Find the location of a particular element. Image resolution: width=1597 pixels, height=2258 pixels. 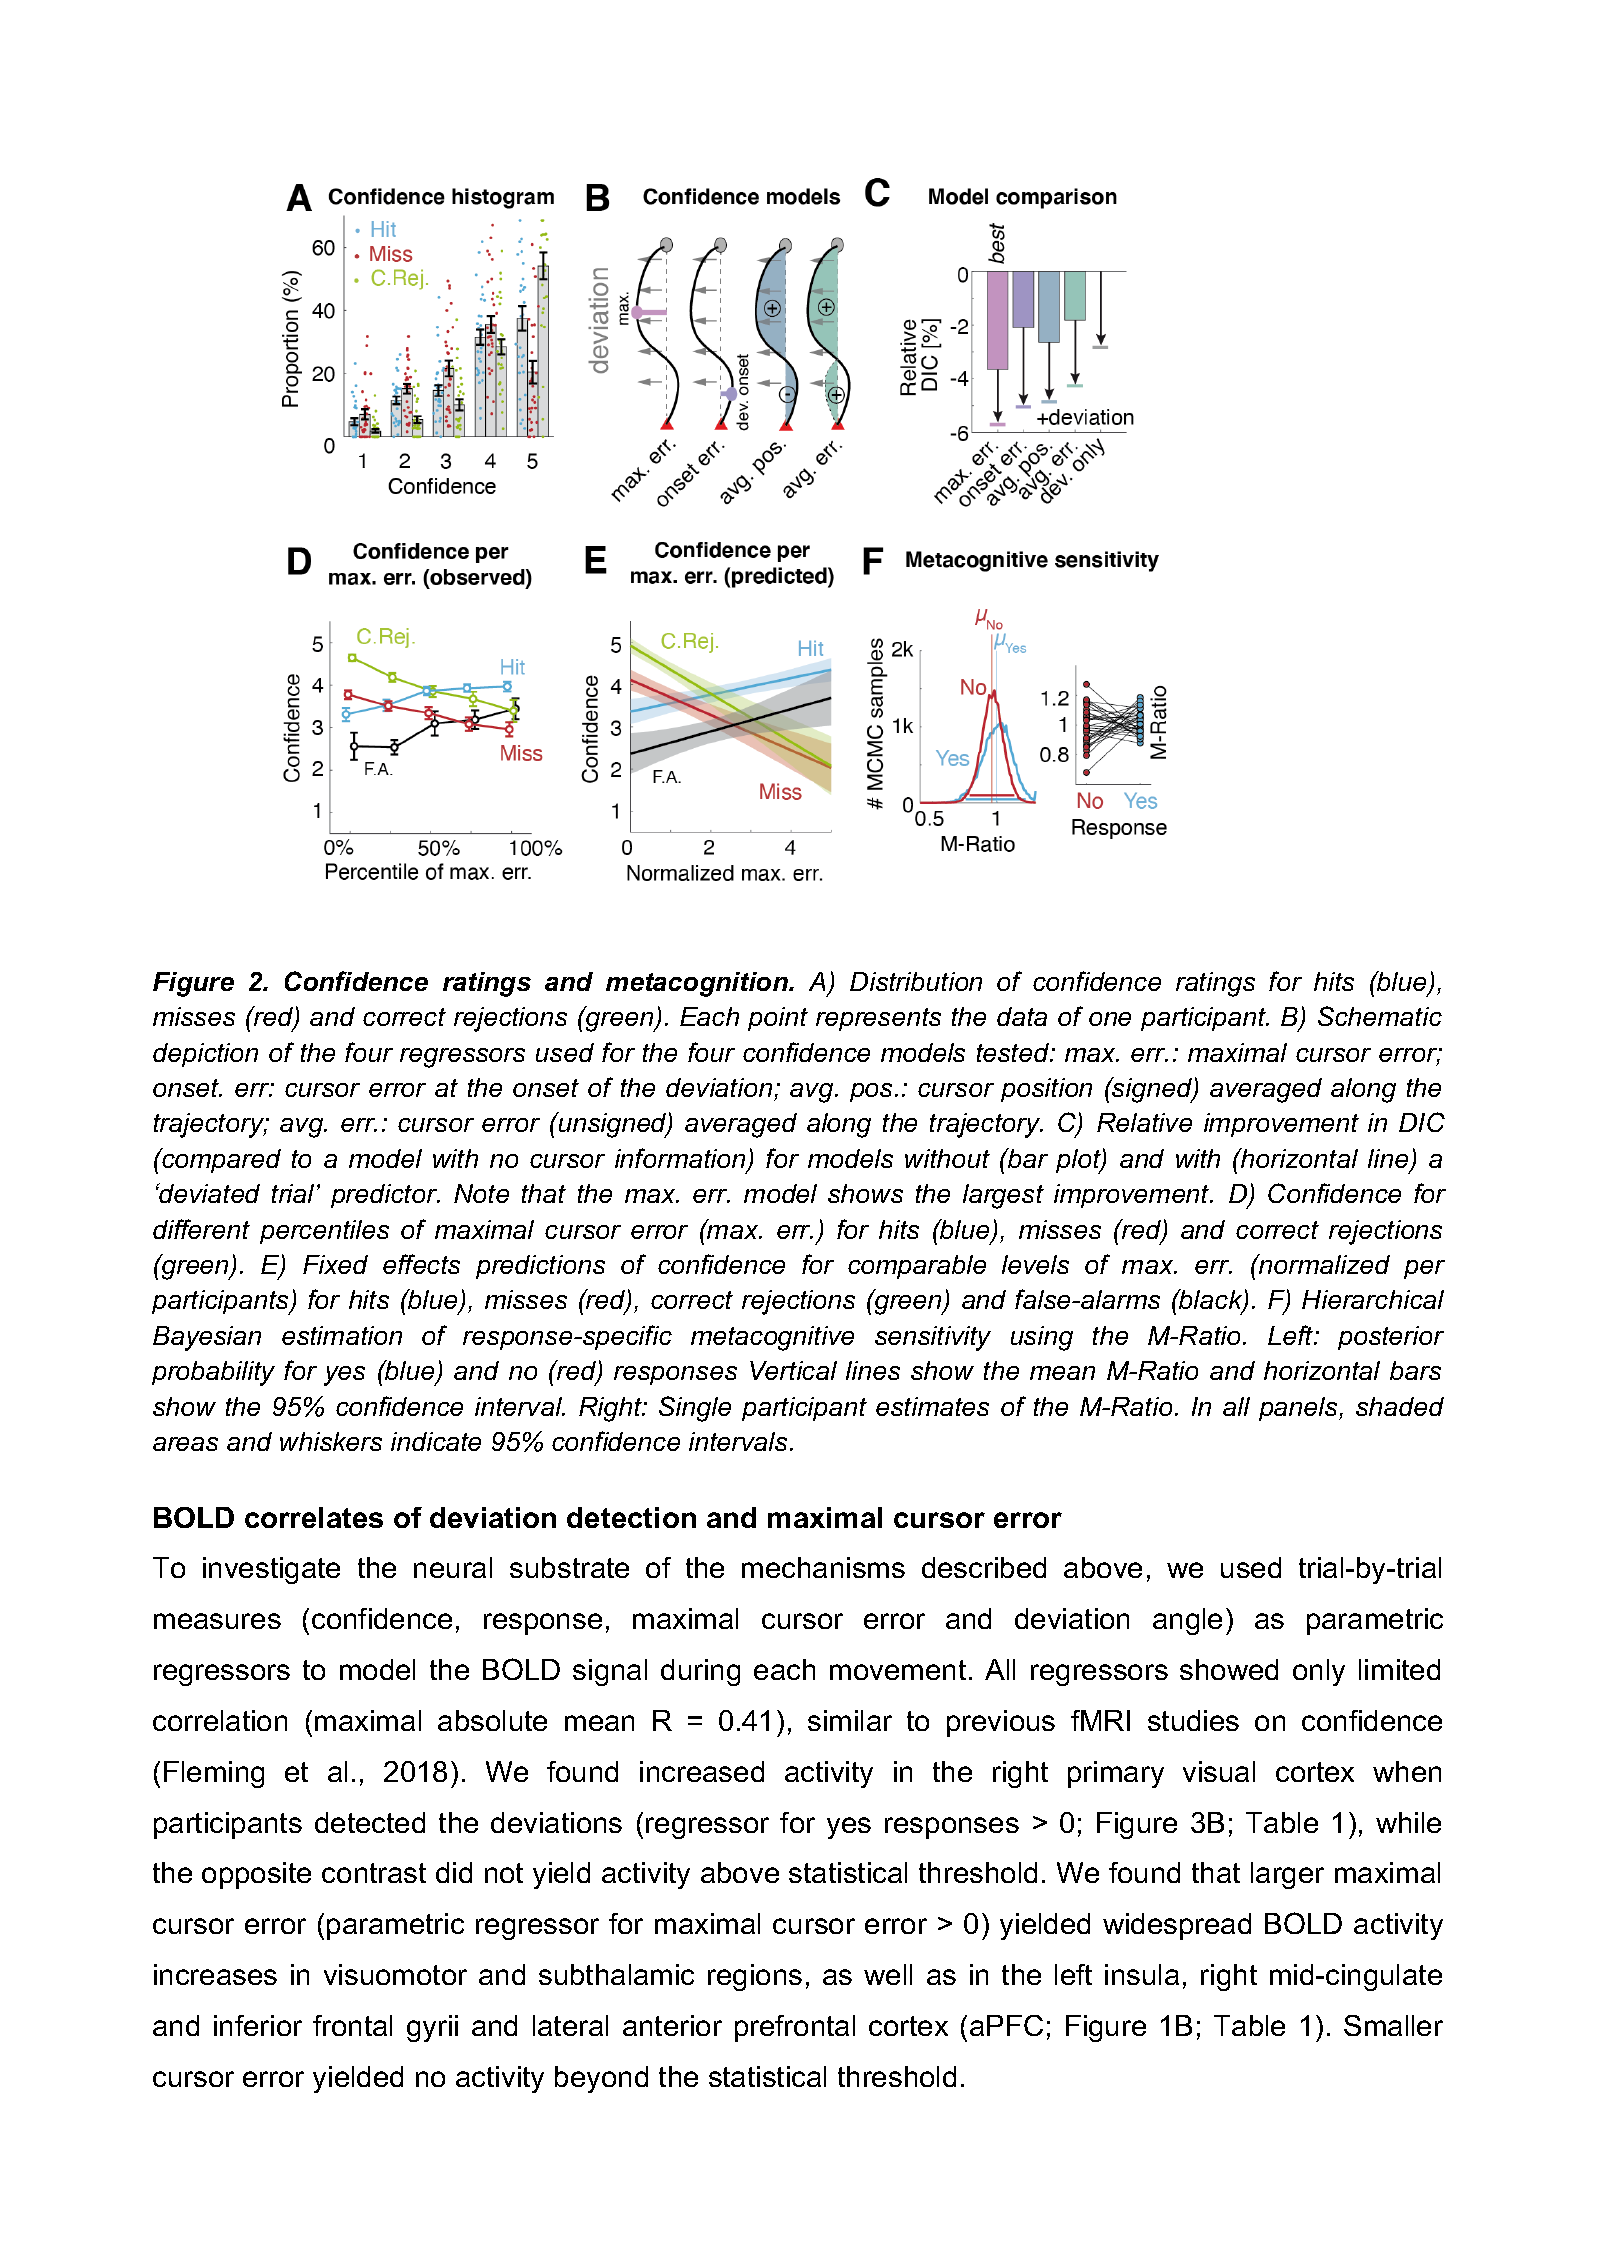

increased is located at coordinates (702, 1771).
